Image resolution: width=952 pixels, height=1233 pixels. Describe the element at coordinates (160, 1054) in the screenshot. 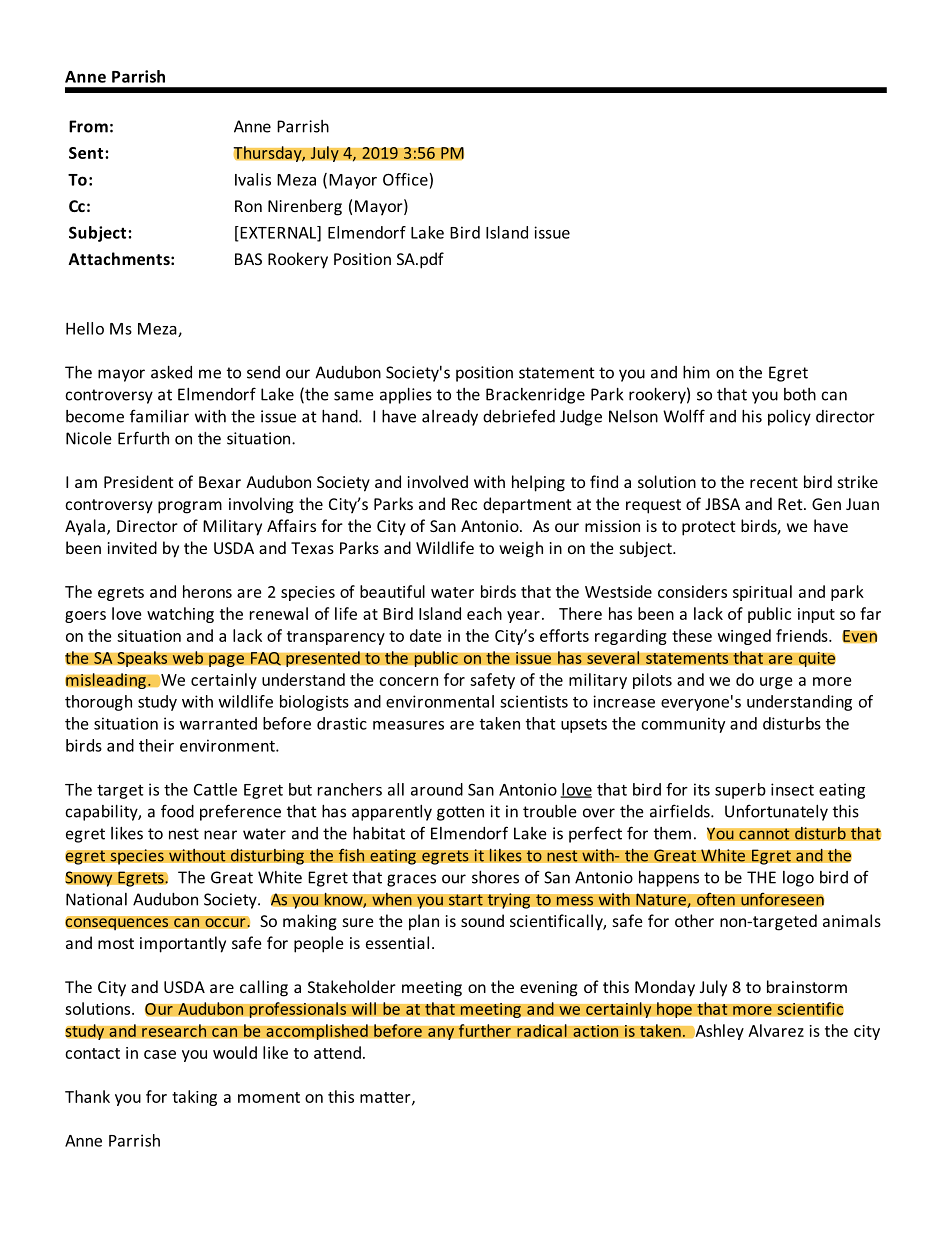

I see `case` at that location.
